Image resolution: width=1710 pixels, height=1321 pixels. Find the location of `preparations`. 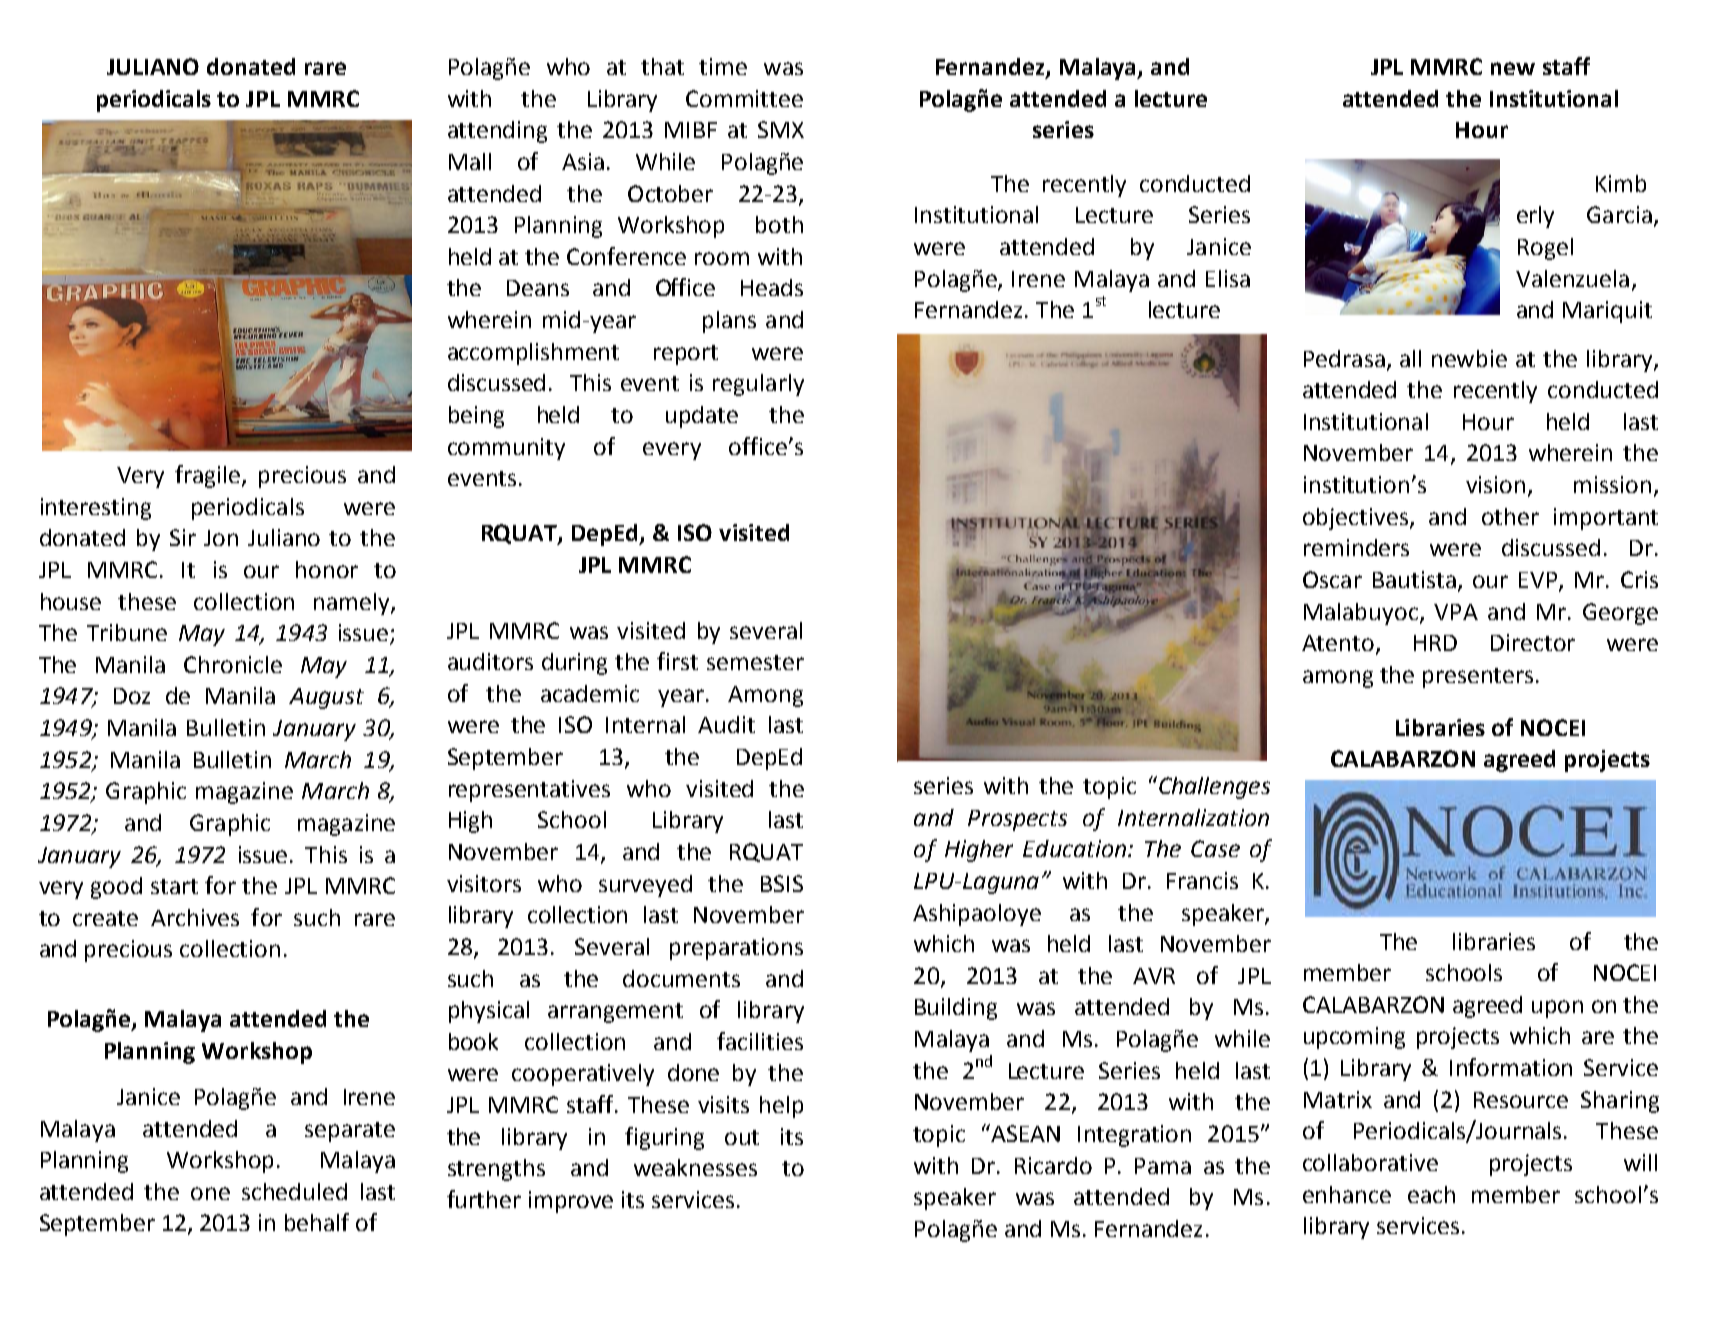

preparations is located at coordinates (736, 949).
